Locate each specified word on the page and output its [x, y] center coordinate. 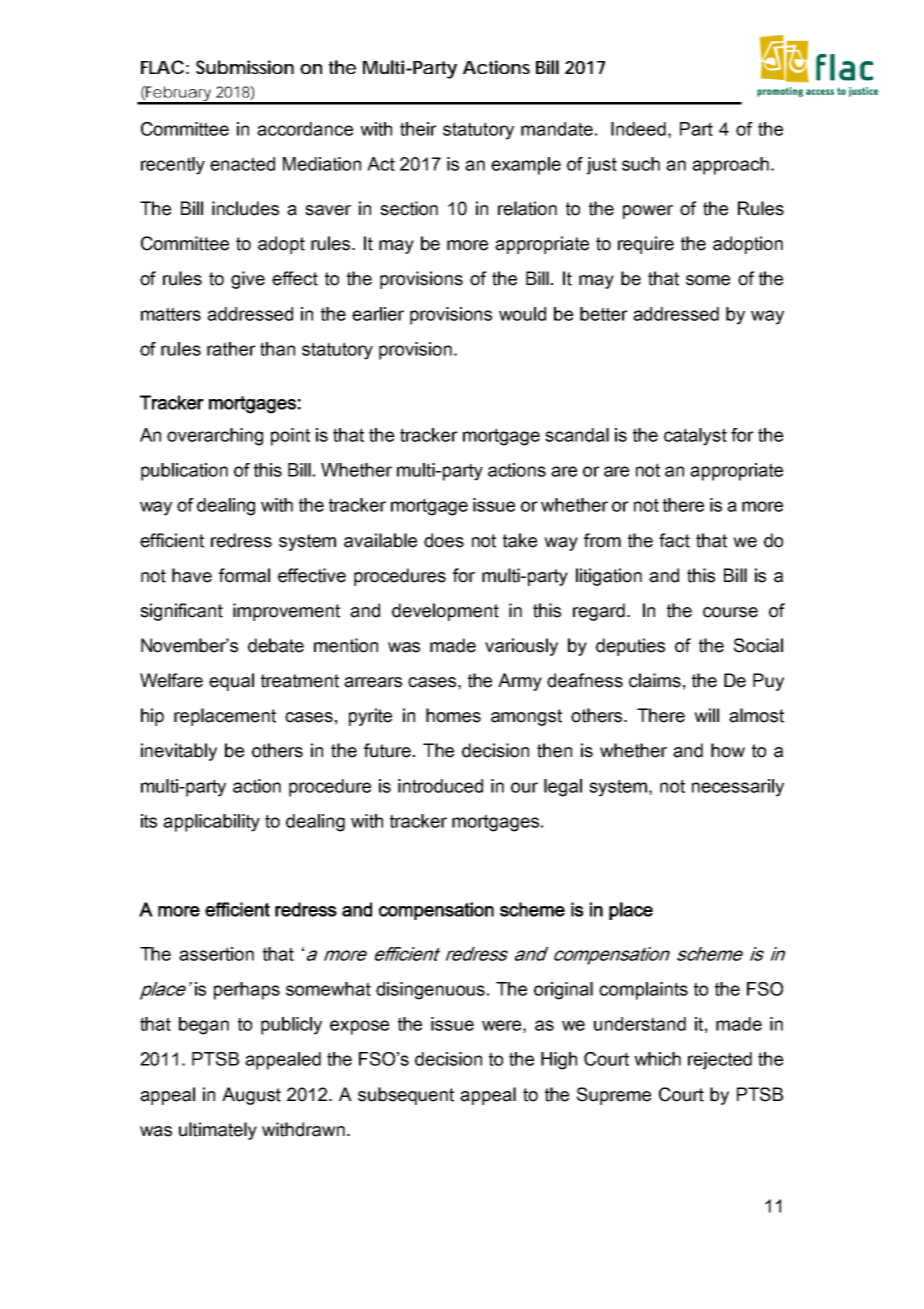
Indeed [638, 129]
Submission [245, 67]
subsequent [406, 1096]
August [251, 1096]
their [418, 129]
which [657, 1059]
